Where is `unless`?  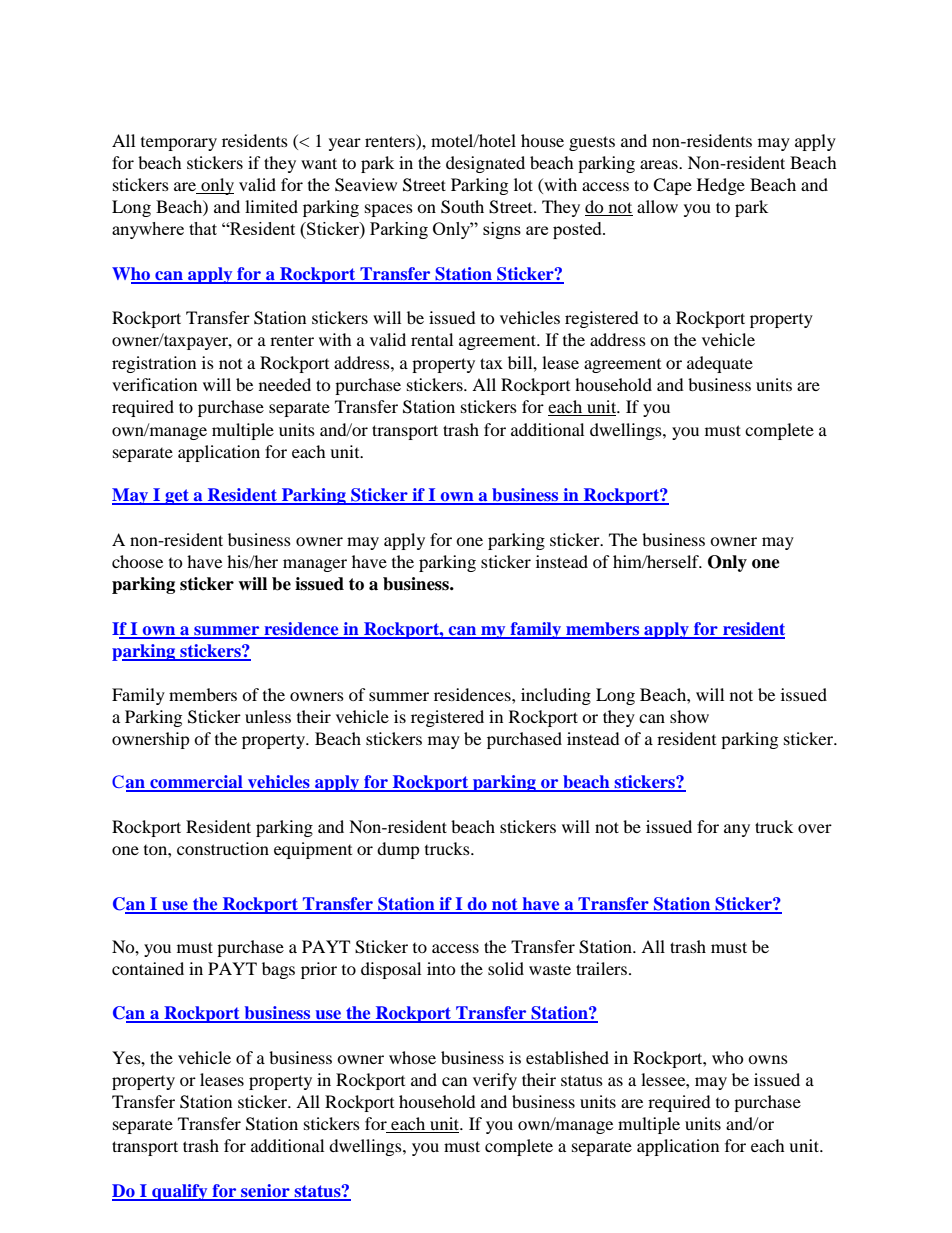
unless is located at coordinates (268, 716).
